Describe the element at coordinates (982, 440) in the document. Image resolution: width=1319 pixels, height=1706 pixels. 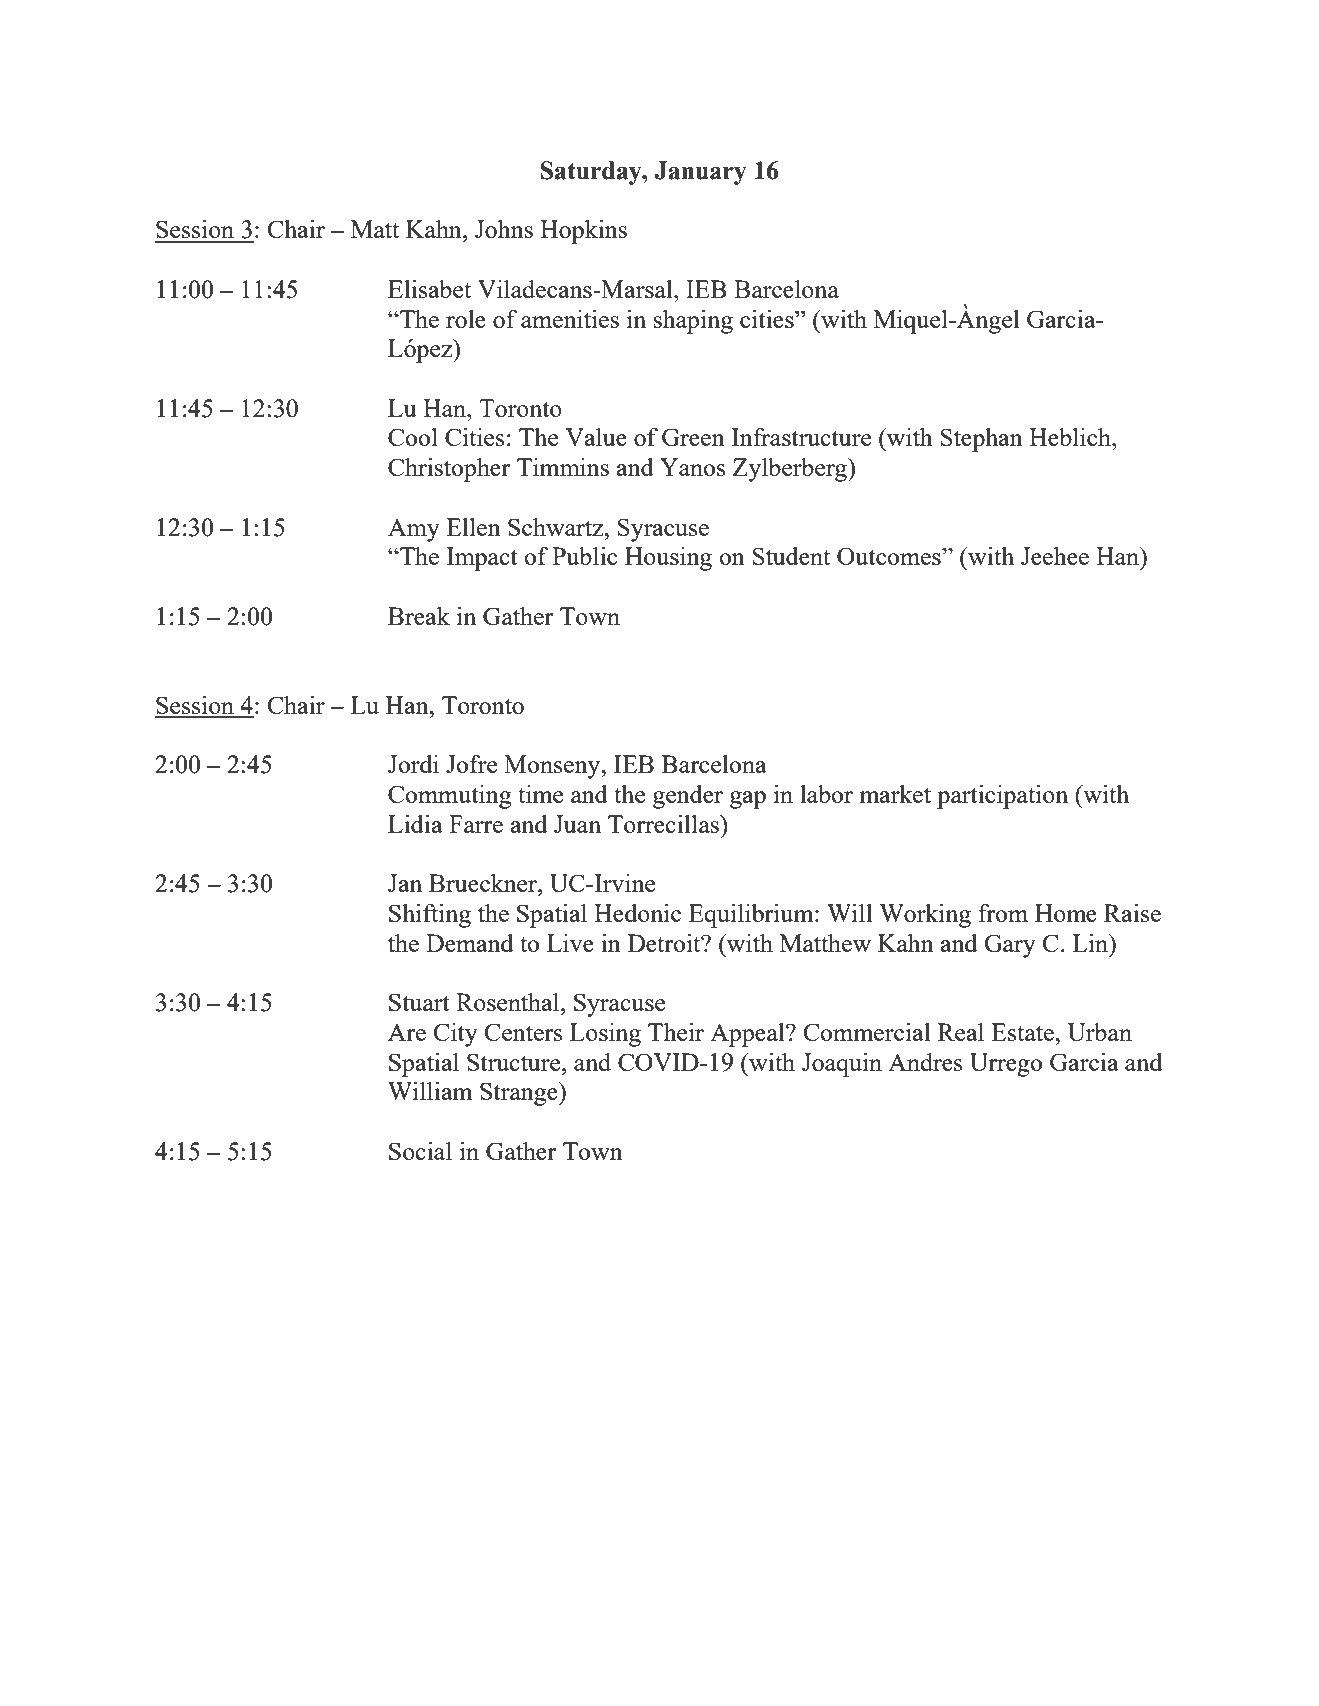
I see `Stephan` at that location.
